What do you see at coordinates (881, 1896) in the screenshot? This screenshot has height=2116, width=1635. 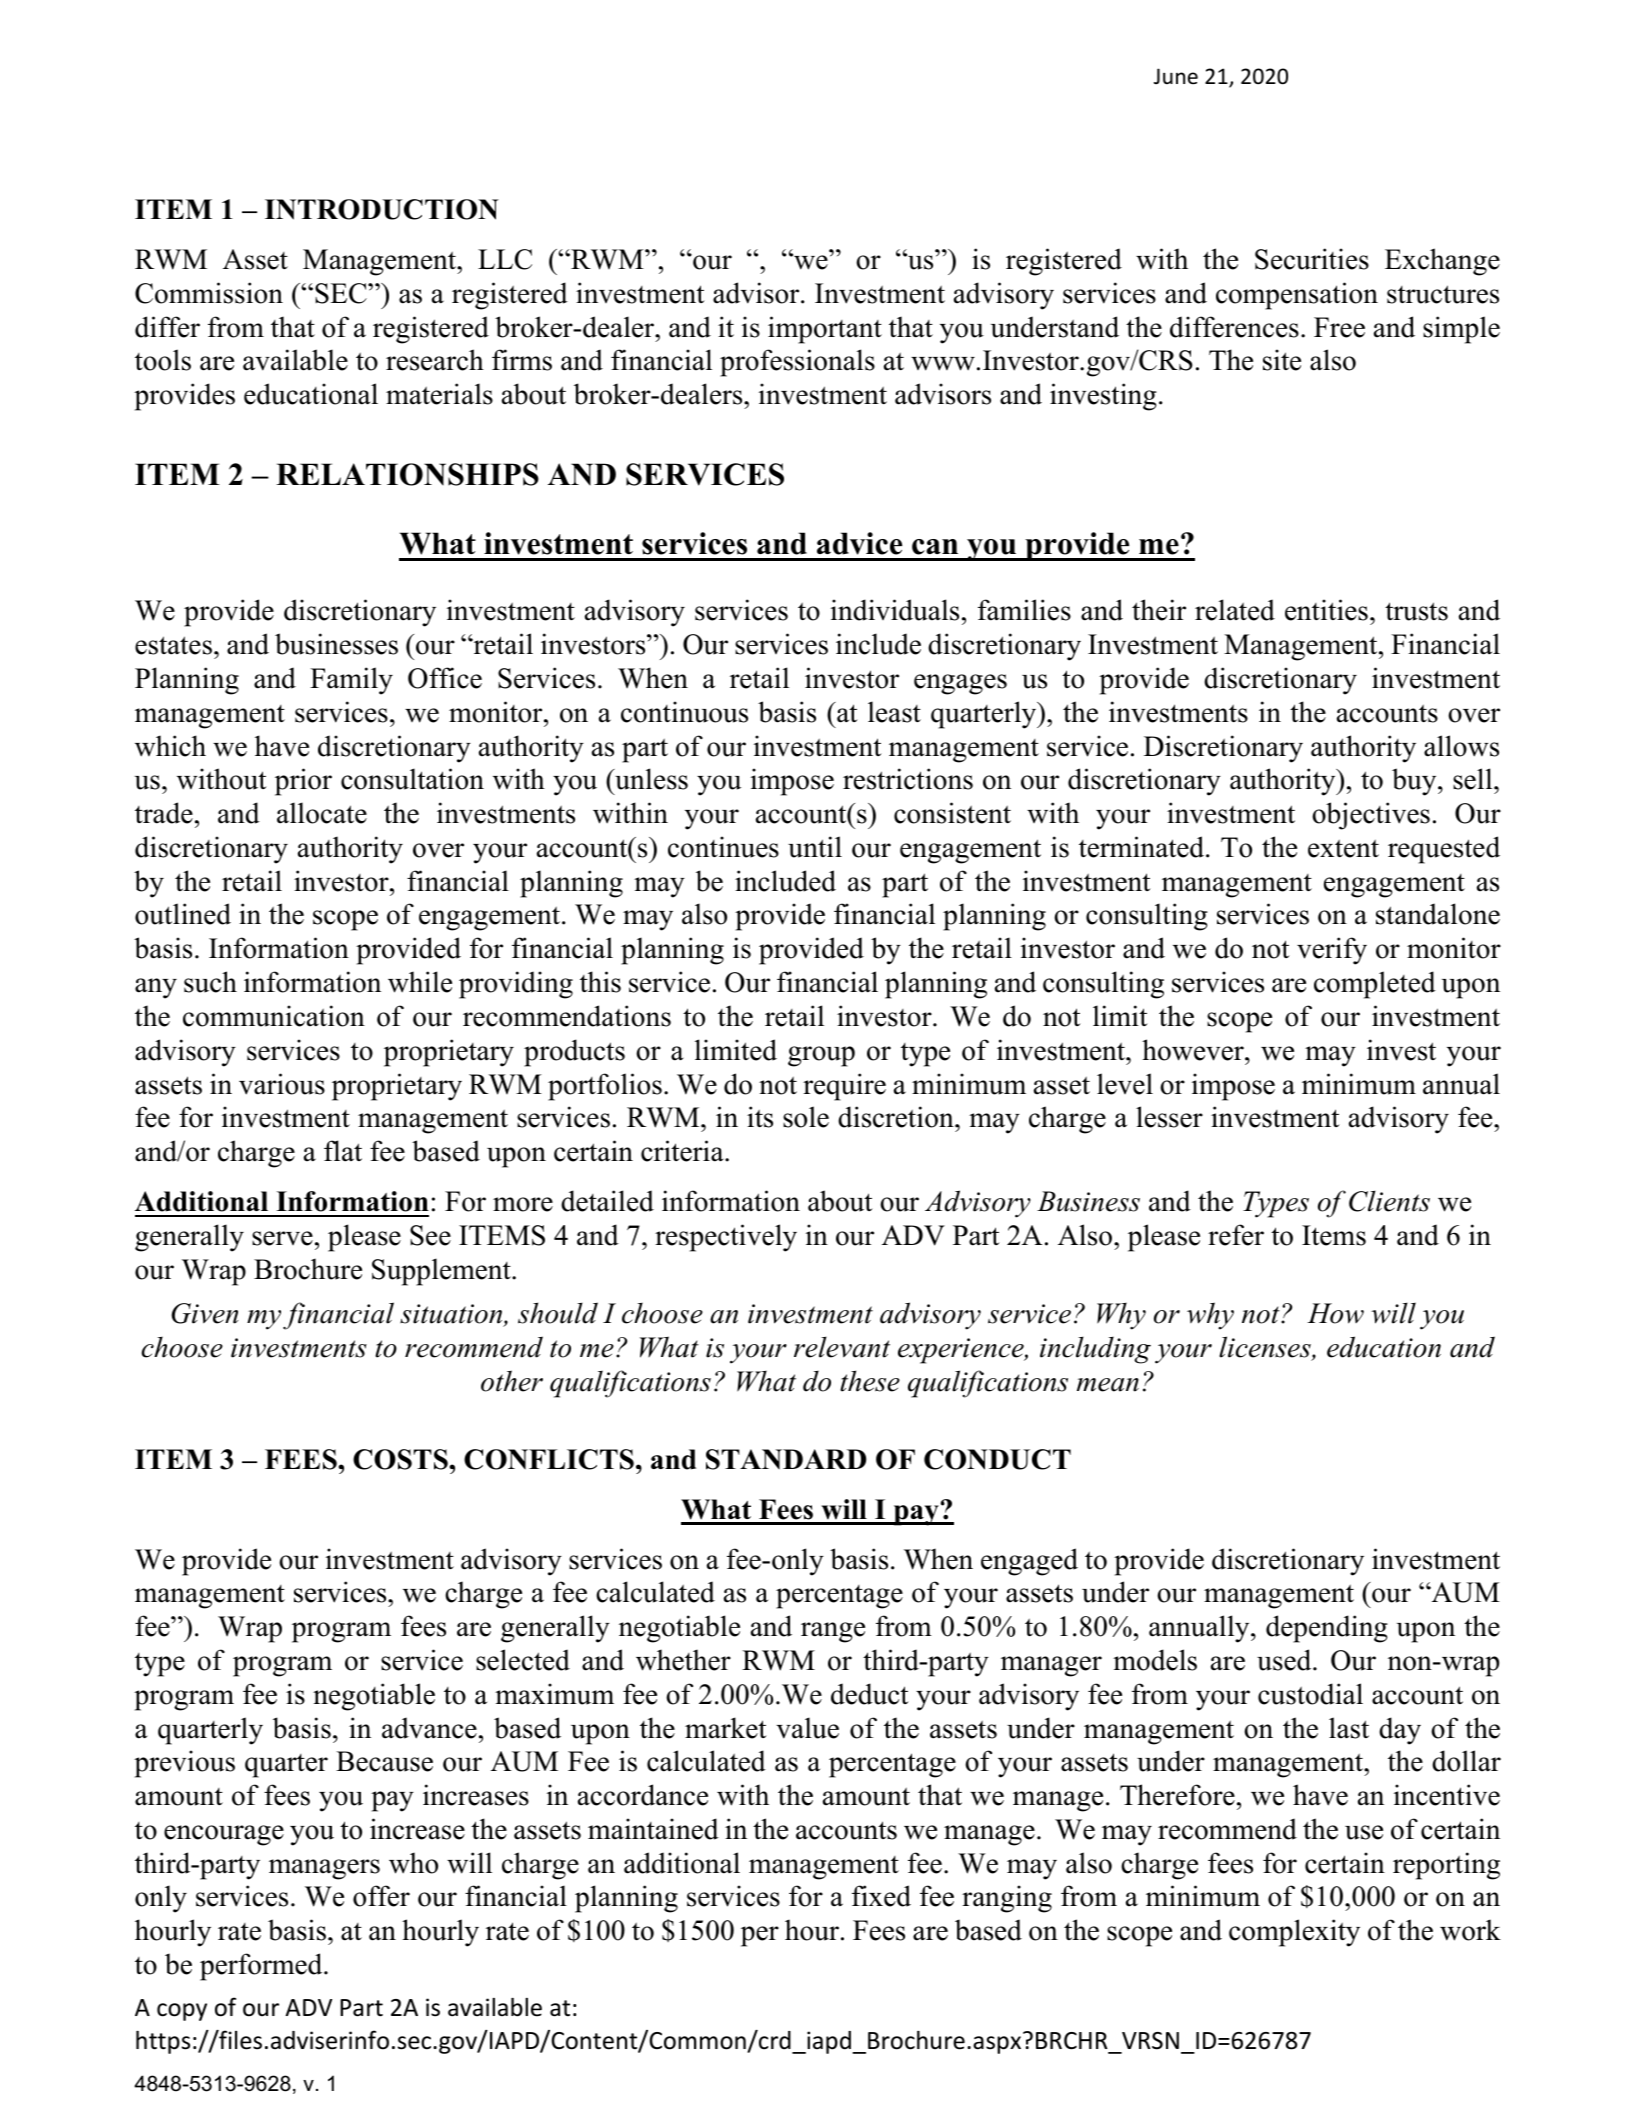 I see `fixed` at bounding box center [881, 1896].
